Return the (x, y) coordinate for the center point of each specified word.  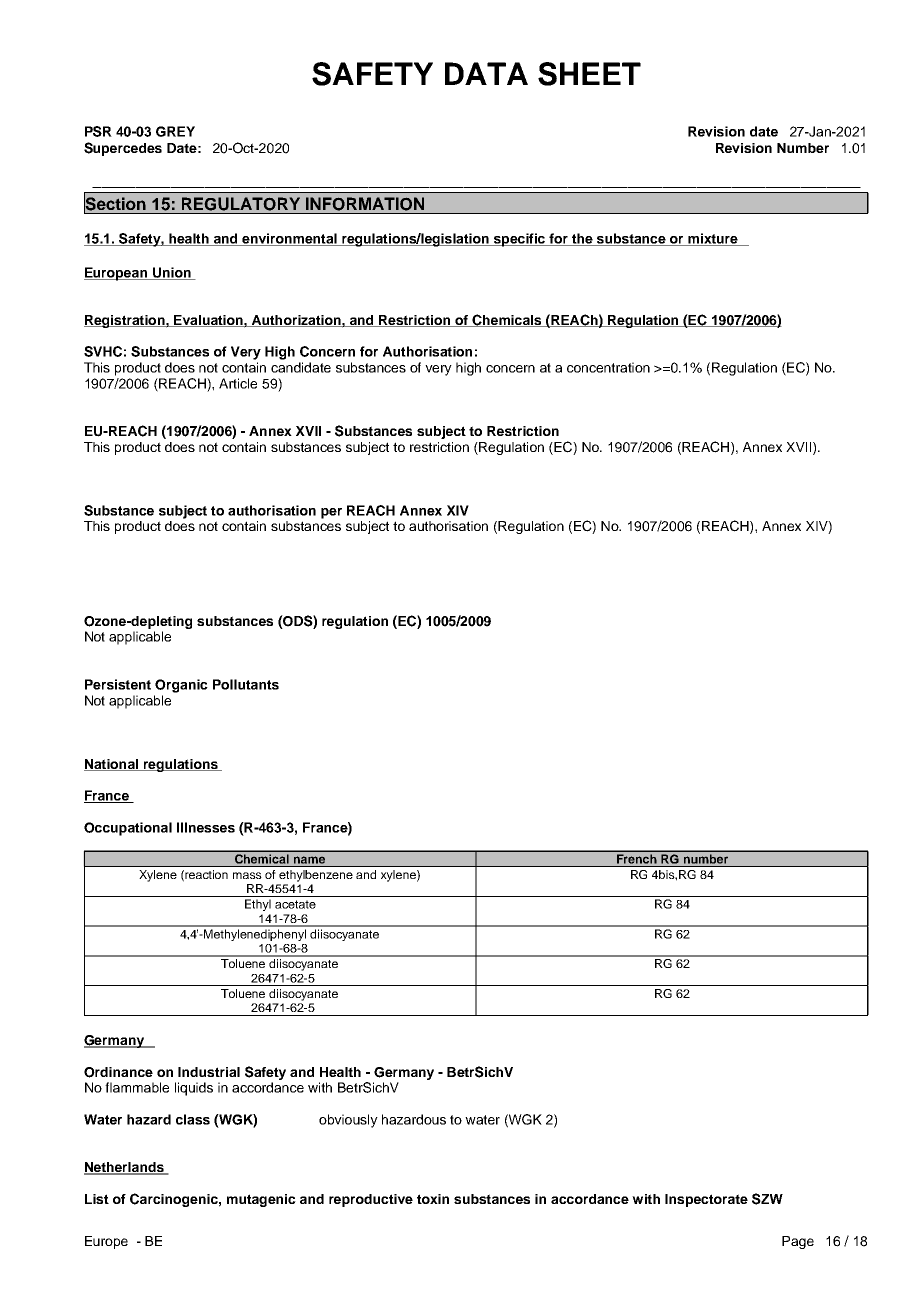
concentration (608, 367)
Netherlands (125, 1168)
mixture (713, 239)
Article (238, 383)
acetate (295, 904)
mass (247, 875)
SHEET (589, 74)
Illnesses (206, 827)
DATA (486, 73)
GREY (175, 131)
